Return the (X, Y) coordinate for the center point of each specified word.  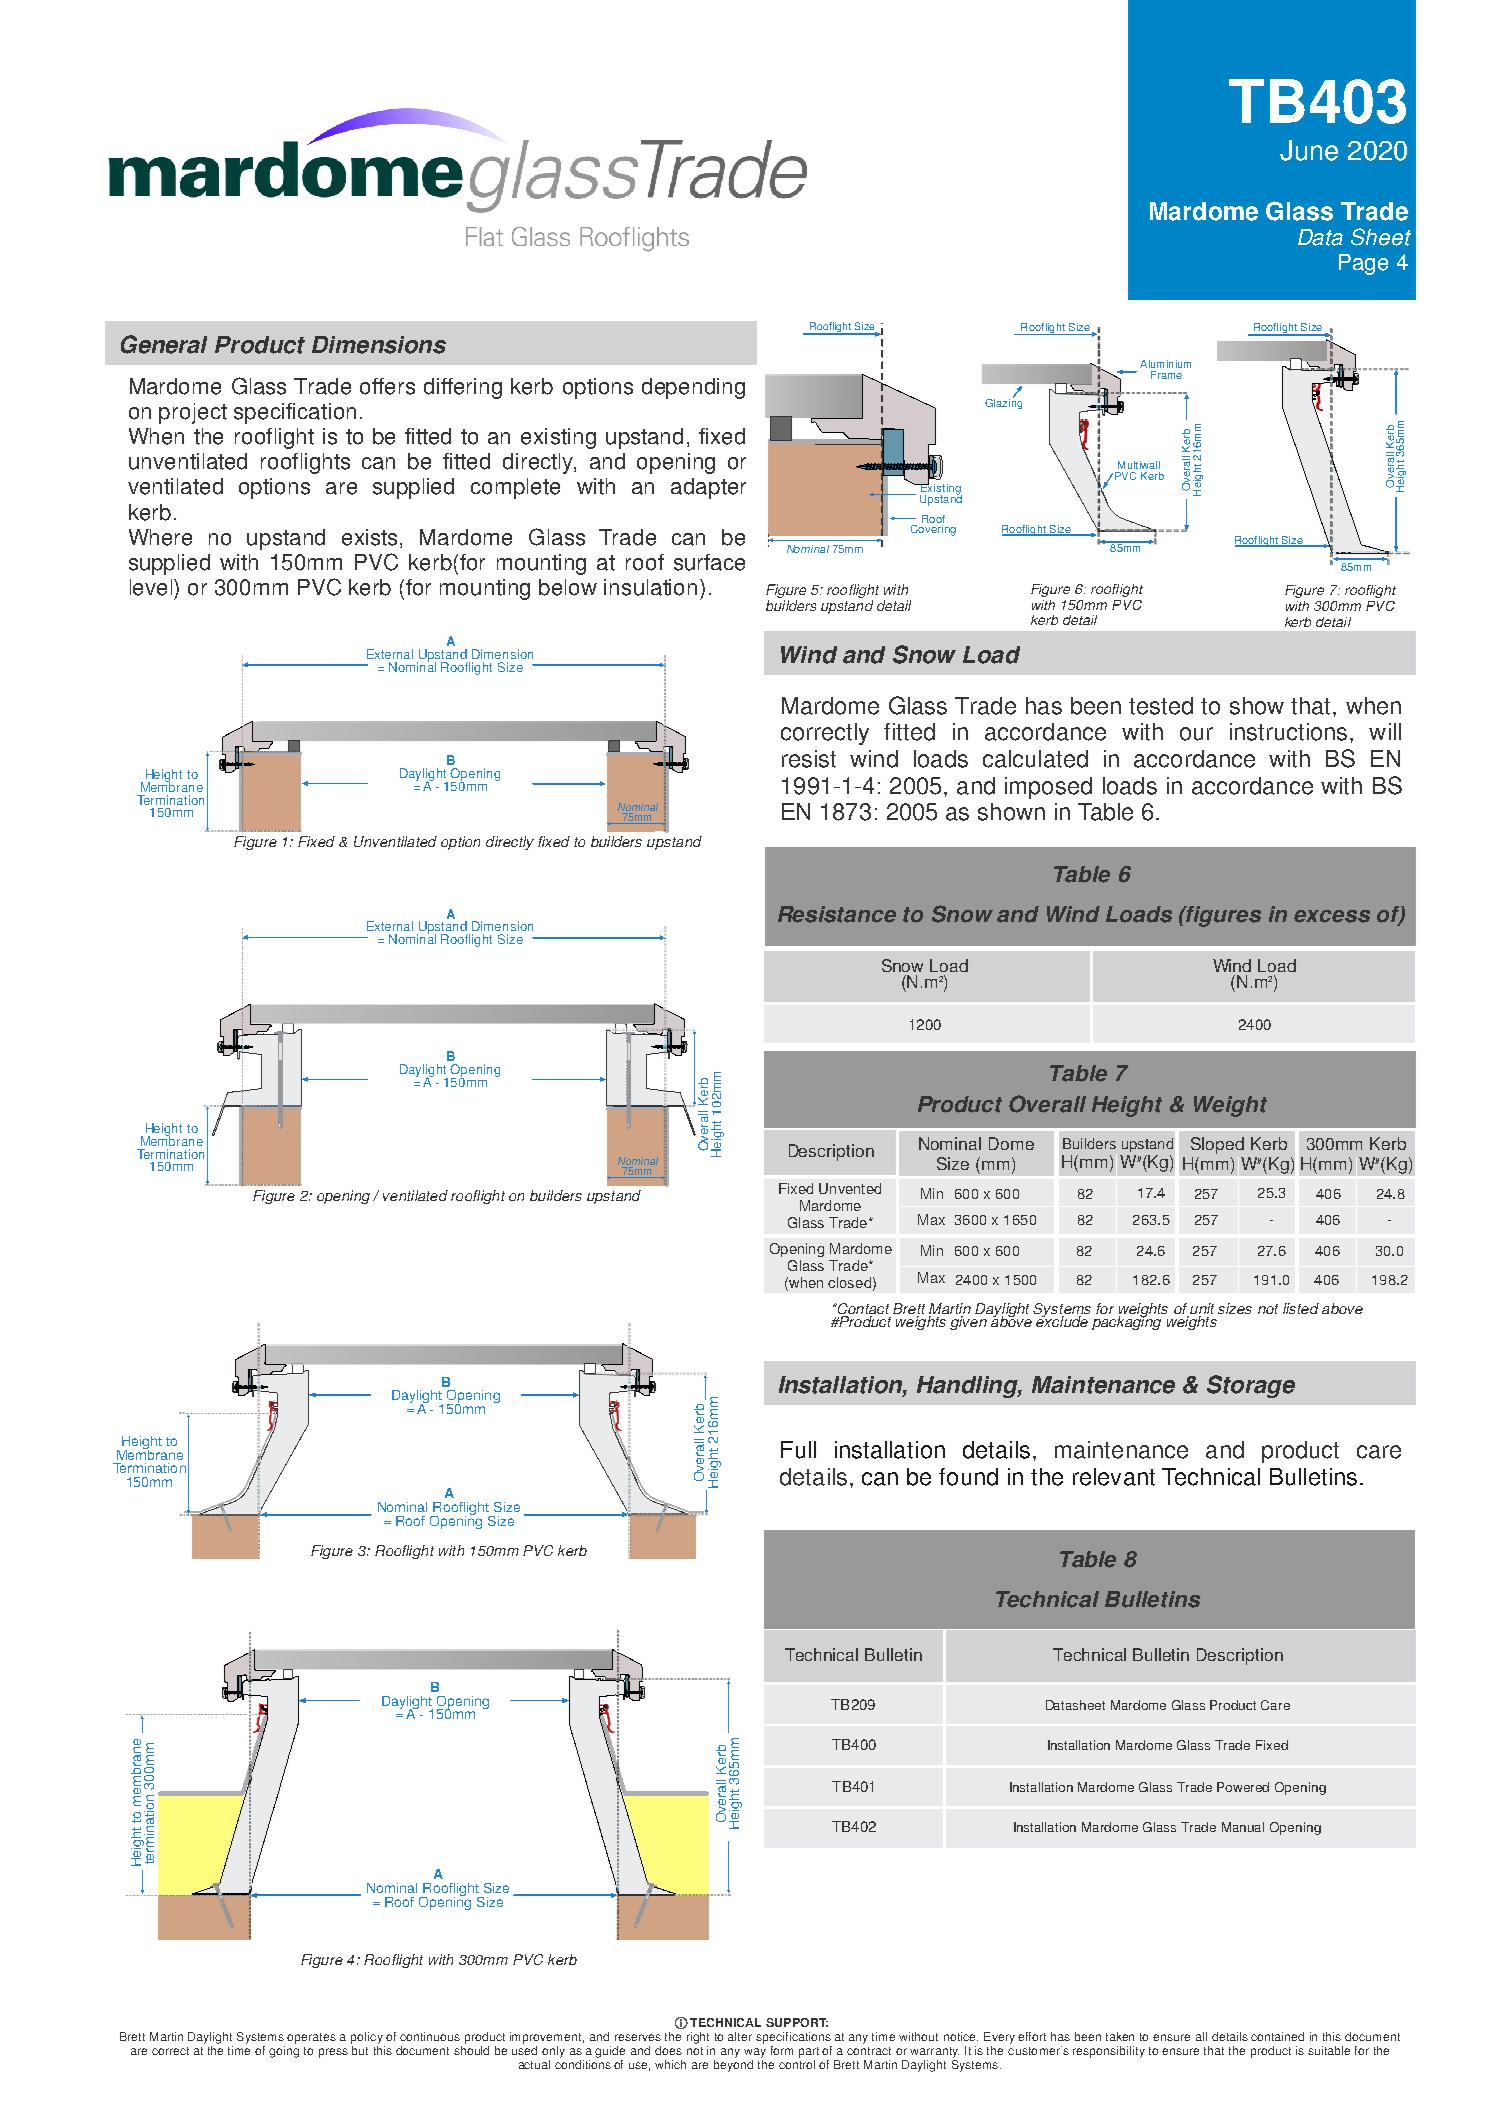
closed (849, 1282)
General (164, 344)
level (152, 587)
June (1309, 150)
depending (693, 388)
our (1196, 734)
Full (798, 1450)
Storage (1251, 1386)
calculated (1035, 759)
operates (311, 2038)
